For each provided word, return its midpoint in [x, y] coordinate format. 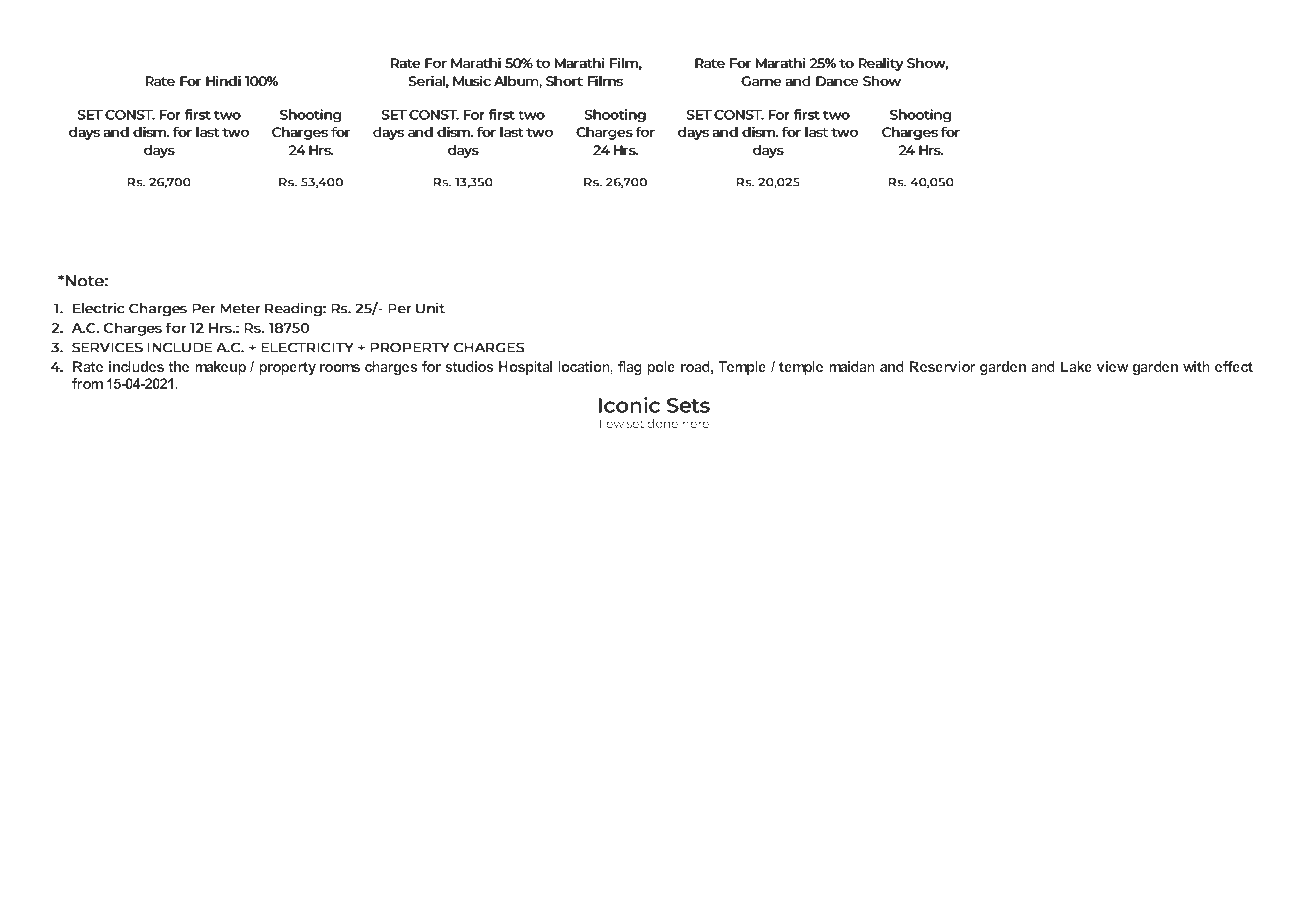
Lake [1076, 366]
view [1112, 366]
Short [564, 81]
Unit [430, 308]
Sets [688, 405]
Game [761, 81]
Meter [240, 308]
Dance [837, 81]
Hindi [223, 81]
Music [472, 81]
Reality [881, 64]
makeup [220, 368]
